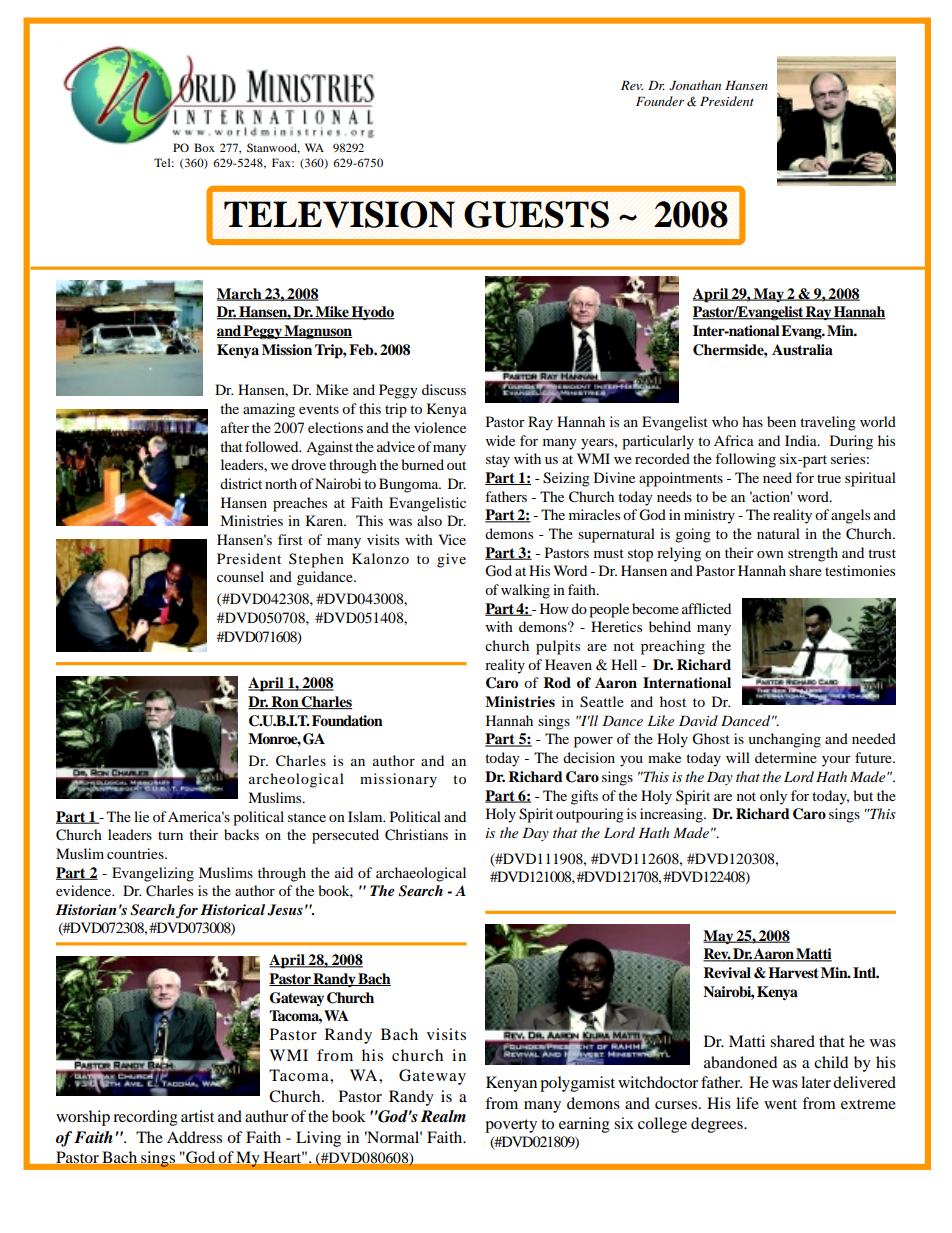 This screenshot has width=952, height=1233. What do you see at coordinates (204, 147) in the screenshot?
I see `Box` at bounding box center [204, 147].
